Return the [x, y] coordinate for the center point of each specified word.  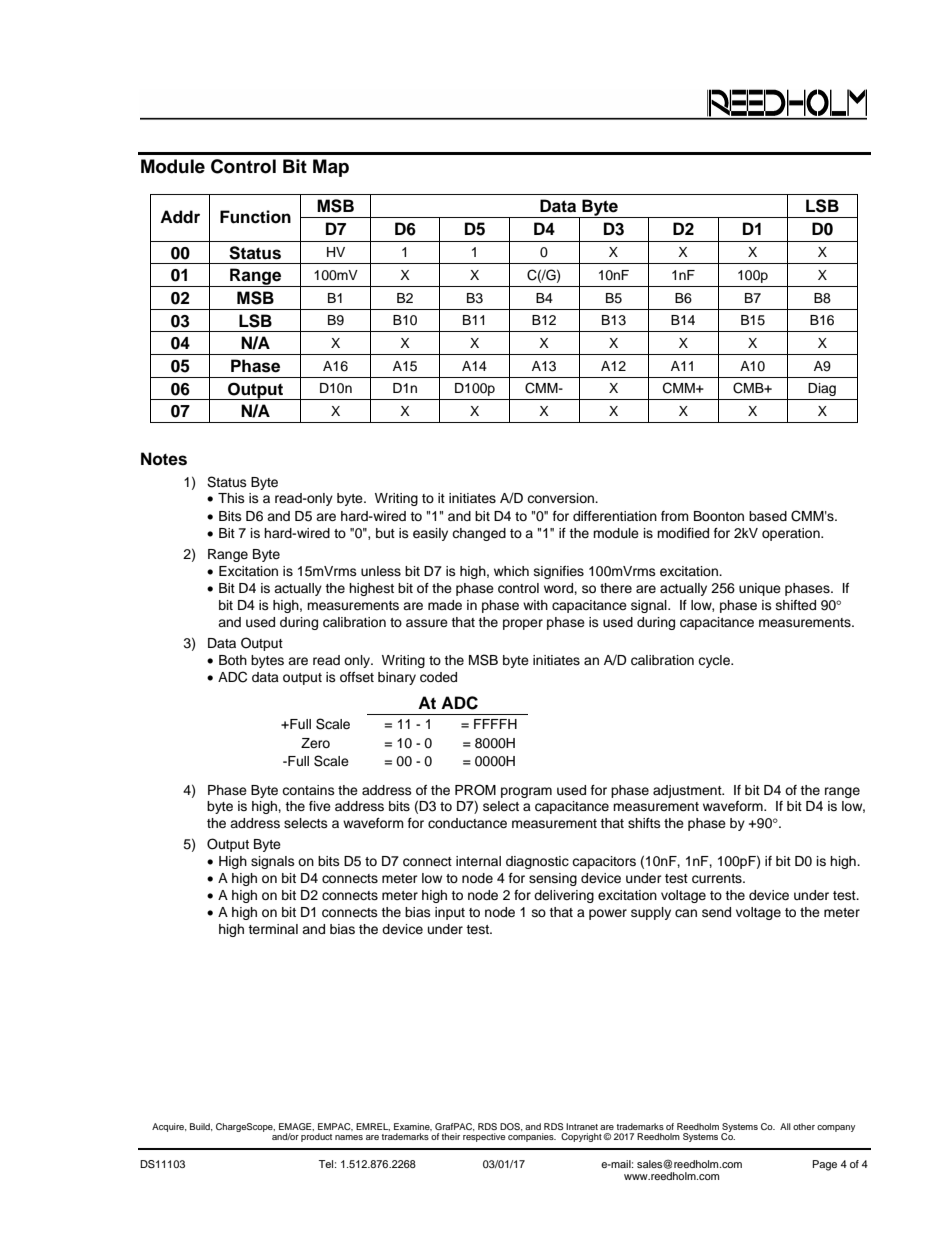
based [768, 516]
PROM [475, 790]
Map [331, 168]
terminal [273, 929]
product [316, 1137]
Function [255, 217]
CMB [749, 388]
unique [760, 589]
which [511, 571]
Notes [164, 459]
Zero [315, 743]
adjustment [688, 791]
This [231, 498]
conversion [562, 498]
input [450, 913]
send [716, 912]
